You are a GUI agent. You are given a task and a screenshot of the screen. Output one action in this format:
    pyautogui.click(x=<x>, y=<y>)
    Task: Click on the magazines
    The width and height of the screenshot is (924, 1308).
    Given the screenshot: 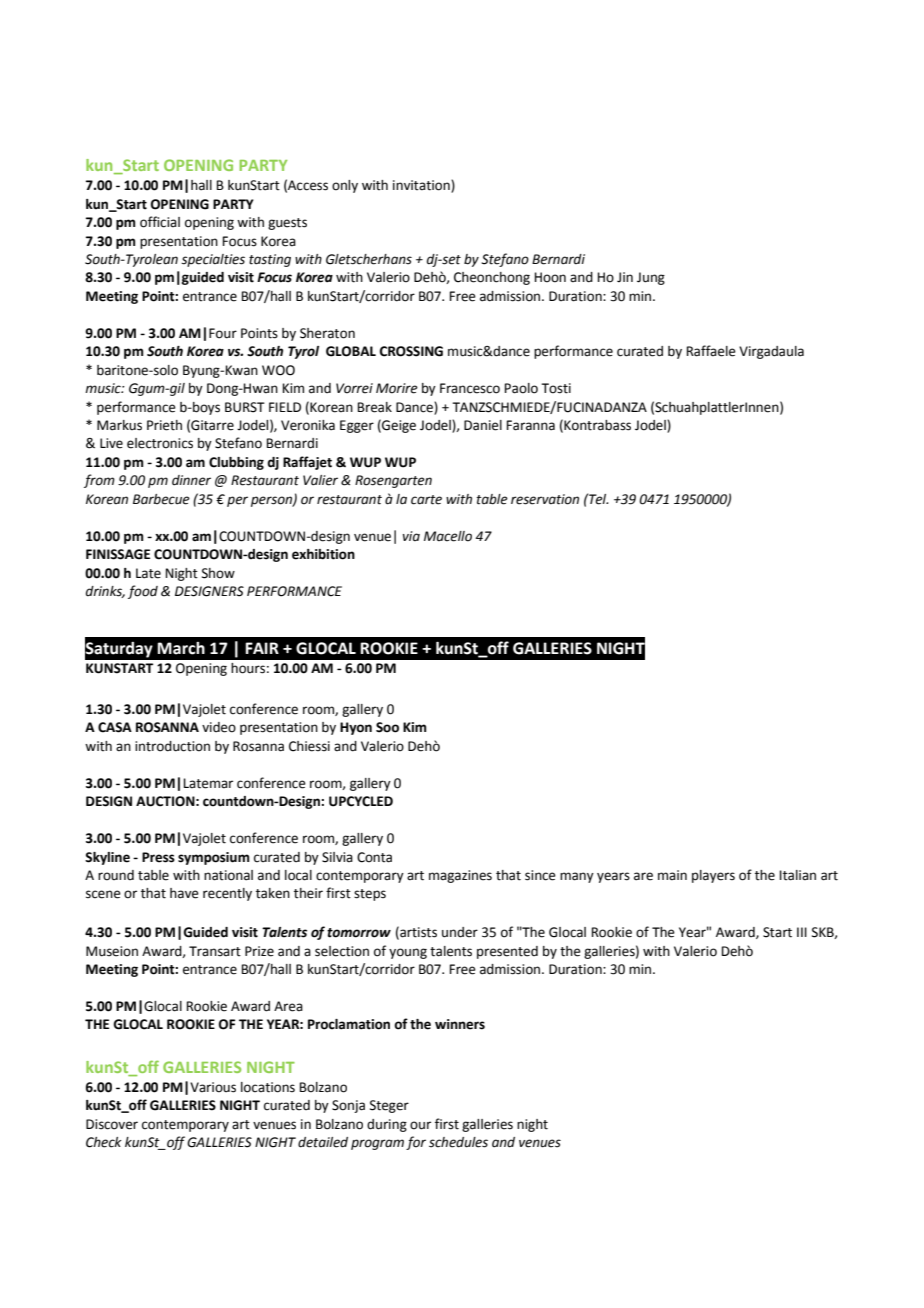 What is the action you would take?
    pyautogui.click(x=460, y=876)
